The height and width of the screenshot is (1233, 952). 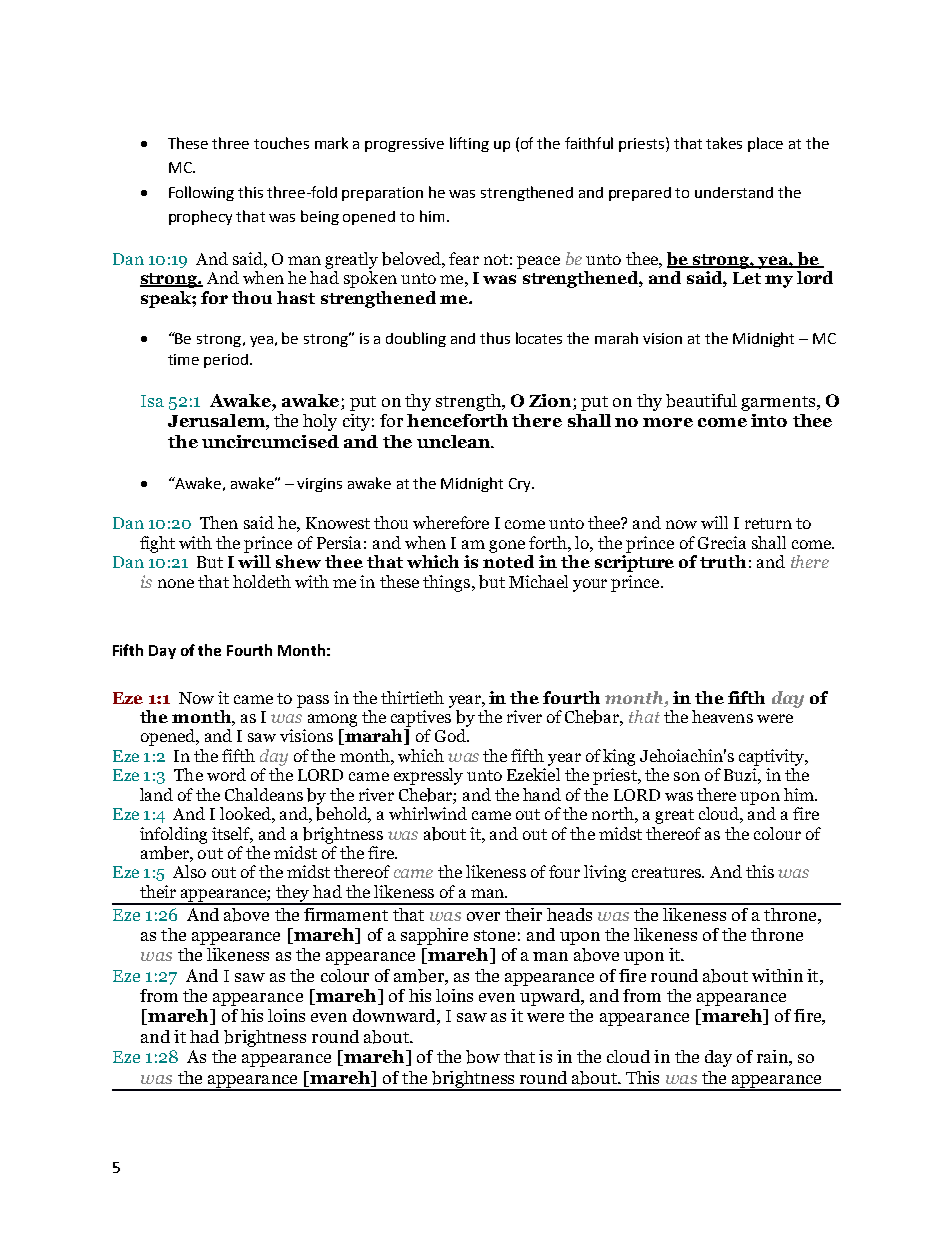 What do you see at coordinates (469, 144) in the screenshot?
I see `lifting` at bounding box center [469, 144].
